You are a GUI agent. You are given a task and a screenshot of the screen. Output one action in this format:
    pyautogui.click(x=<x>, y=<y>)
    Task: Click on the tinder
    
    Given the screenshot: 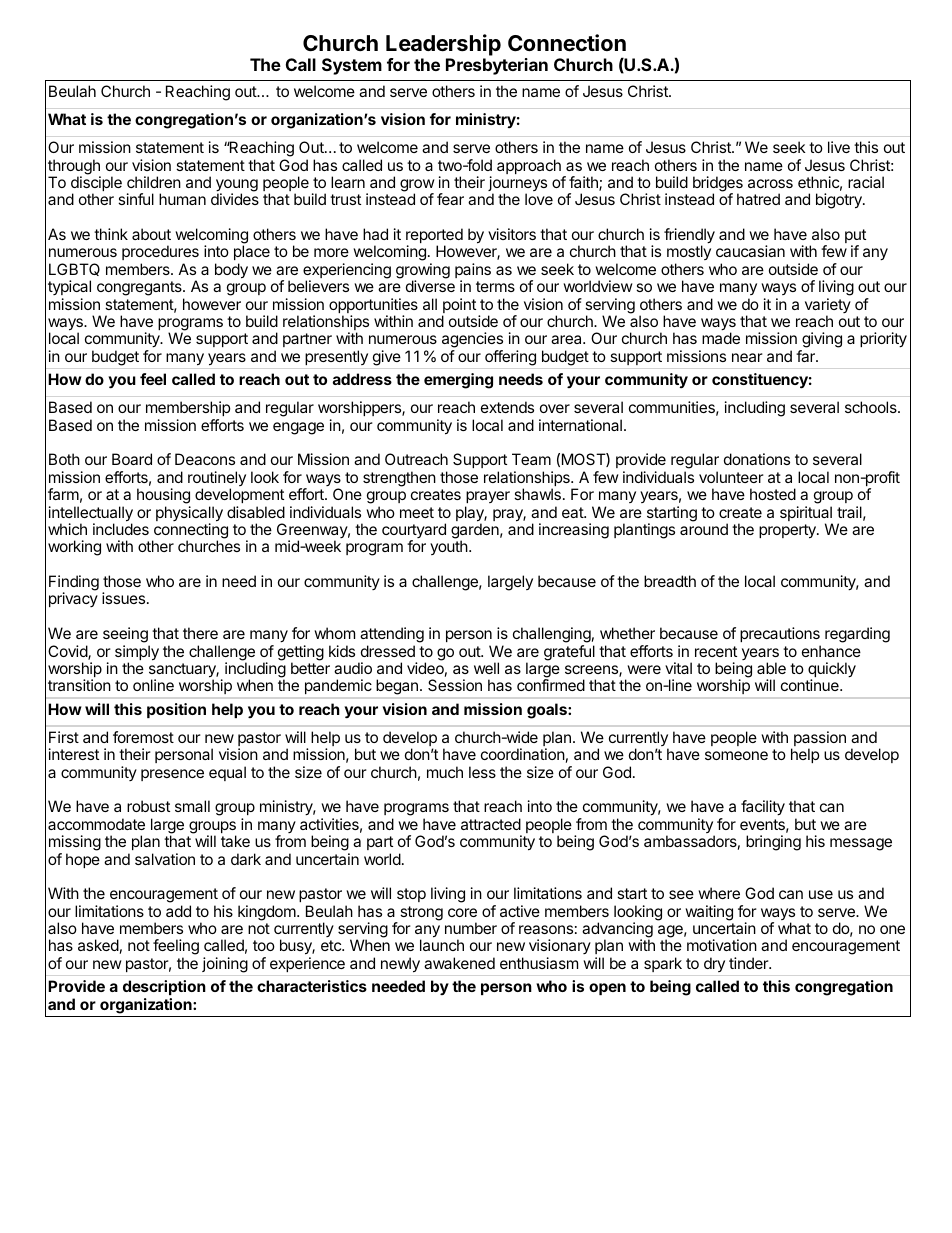 What is the action you would take?
    pyautogui.click(x=750, y=963)
